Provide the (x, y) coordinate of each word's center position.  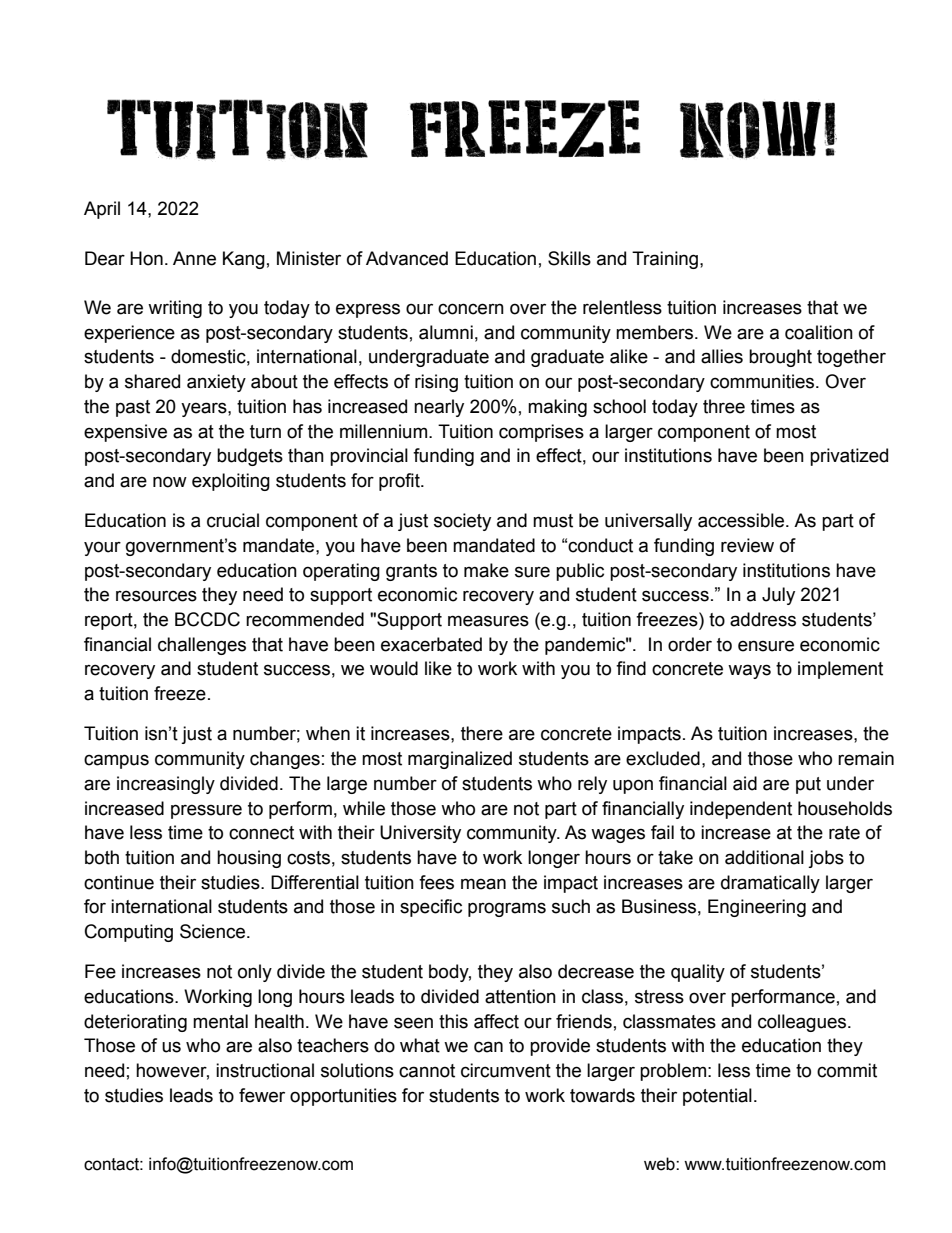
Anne (194, 258)
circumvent (506, 1070)
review (747, 545)
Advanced (407, 258)
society (462, 522)
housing (249, 859)
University (420, 834)
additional (764, 857)
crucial (233, 520)
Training (666, 260)
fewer (262, 1095)
